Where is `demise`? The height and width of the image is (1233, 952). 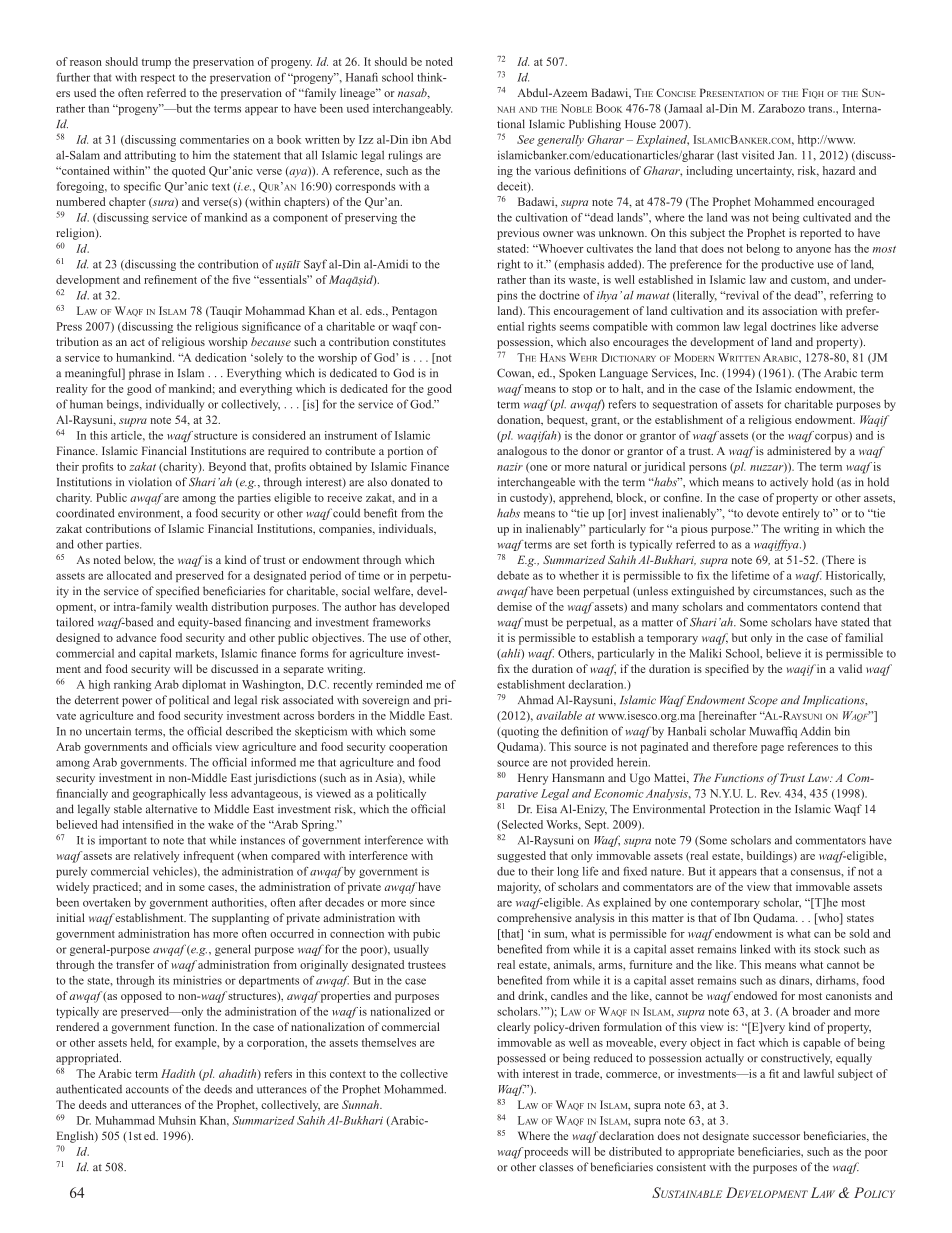 demise is located at coordinates (514, 606).
